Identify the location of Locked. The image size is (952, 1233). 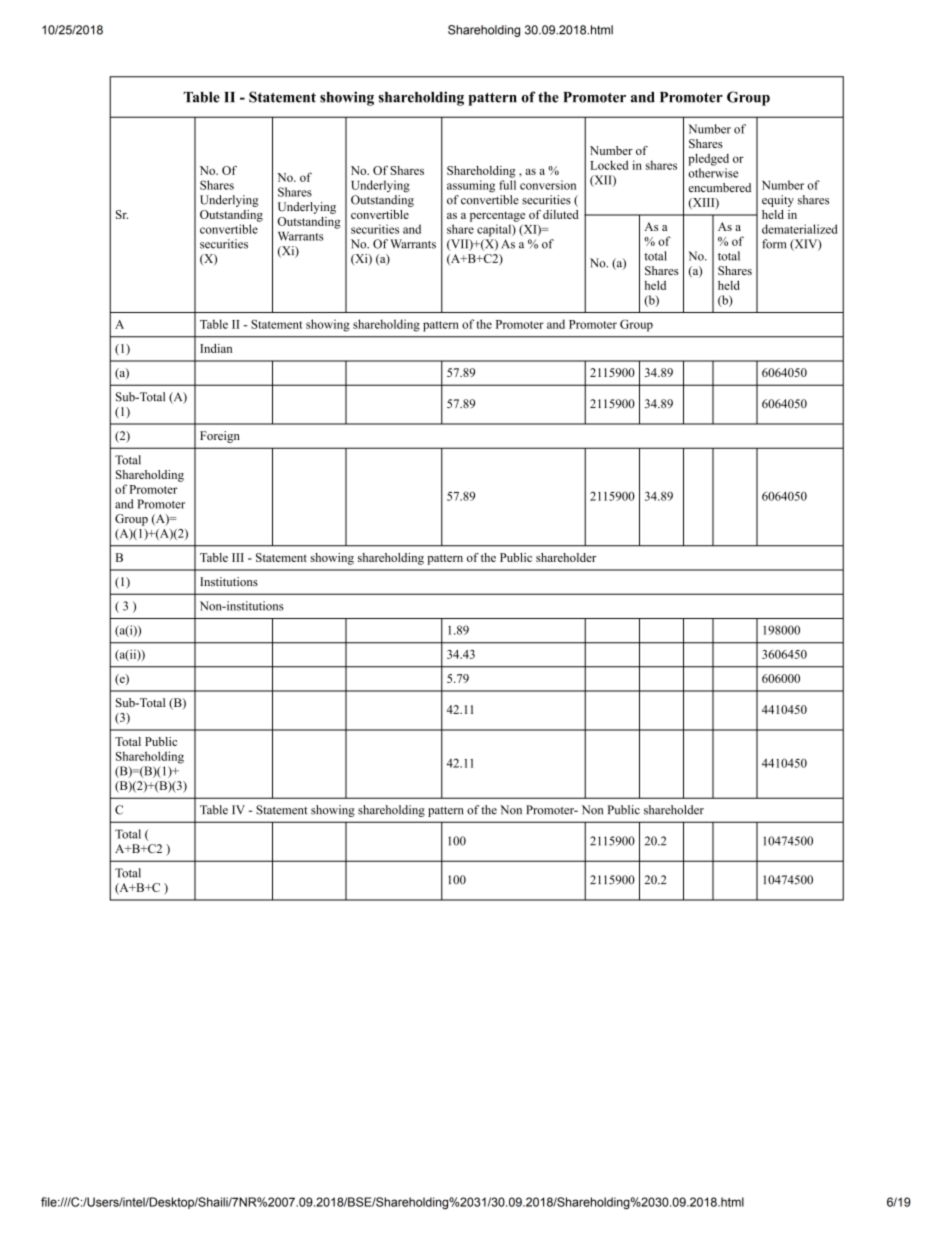
(609, 165).
